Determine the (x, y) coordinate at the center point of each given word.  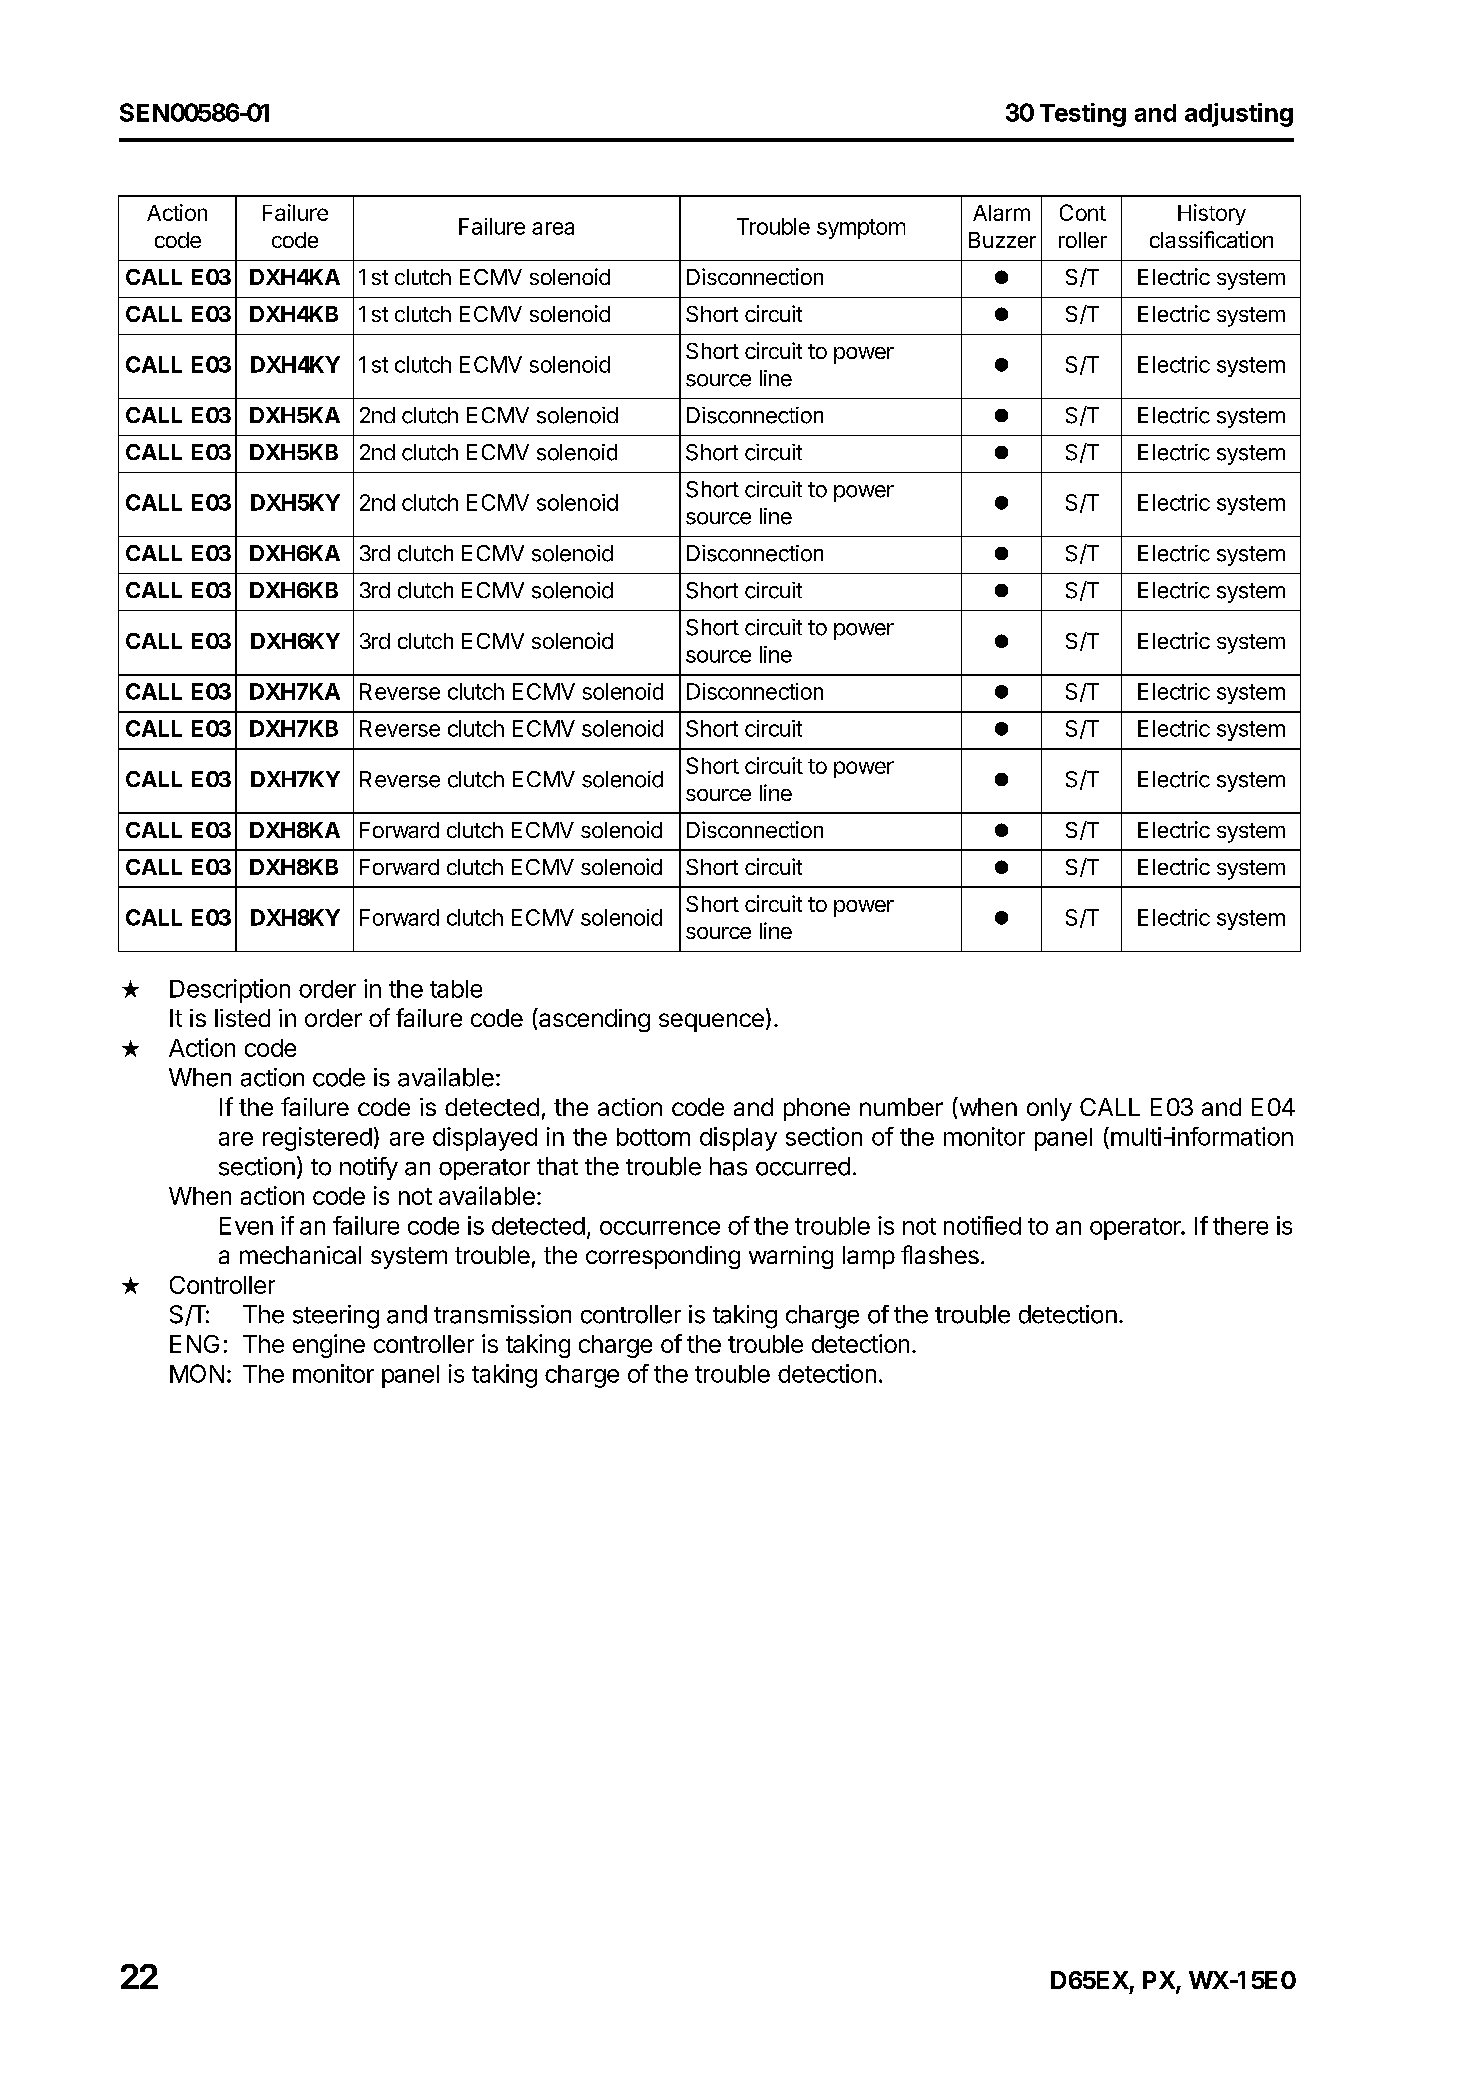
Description (230, 991)
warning (791, 1257)
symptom (861, 229)
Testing (1083, 115)
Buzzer (1002, 240)
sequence (711, 1022)
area (553, 228)
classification (1211, 239)
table (456, 989)
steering (336, 1317)
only (1049, 1109)
